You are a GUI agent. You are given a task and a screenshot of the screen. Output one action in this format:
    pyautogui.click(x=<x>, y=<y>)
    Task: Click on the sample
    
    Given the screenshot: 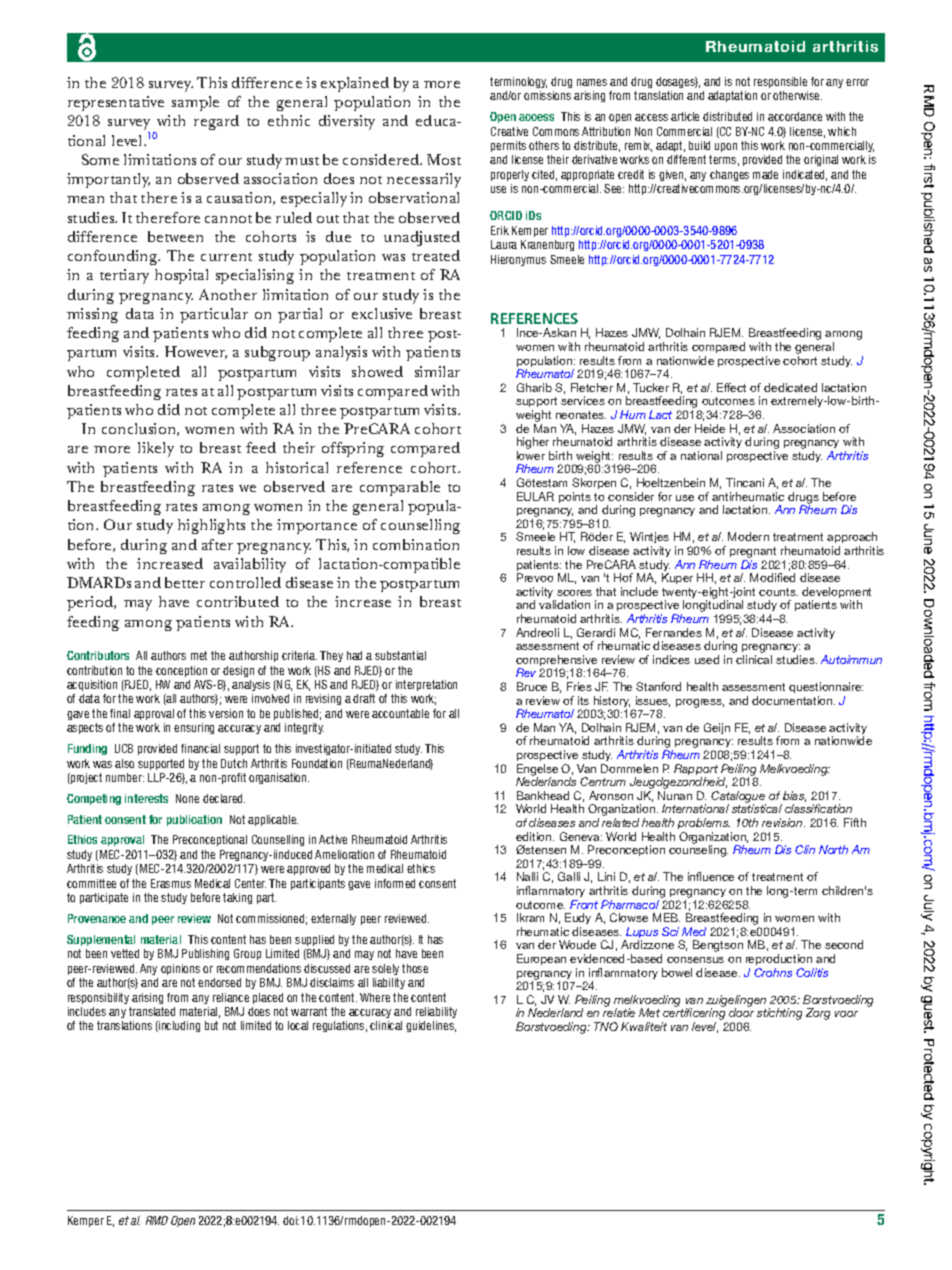 What is the action you would take?
    pyautogui.click(x=195, y=103)
